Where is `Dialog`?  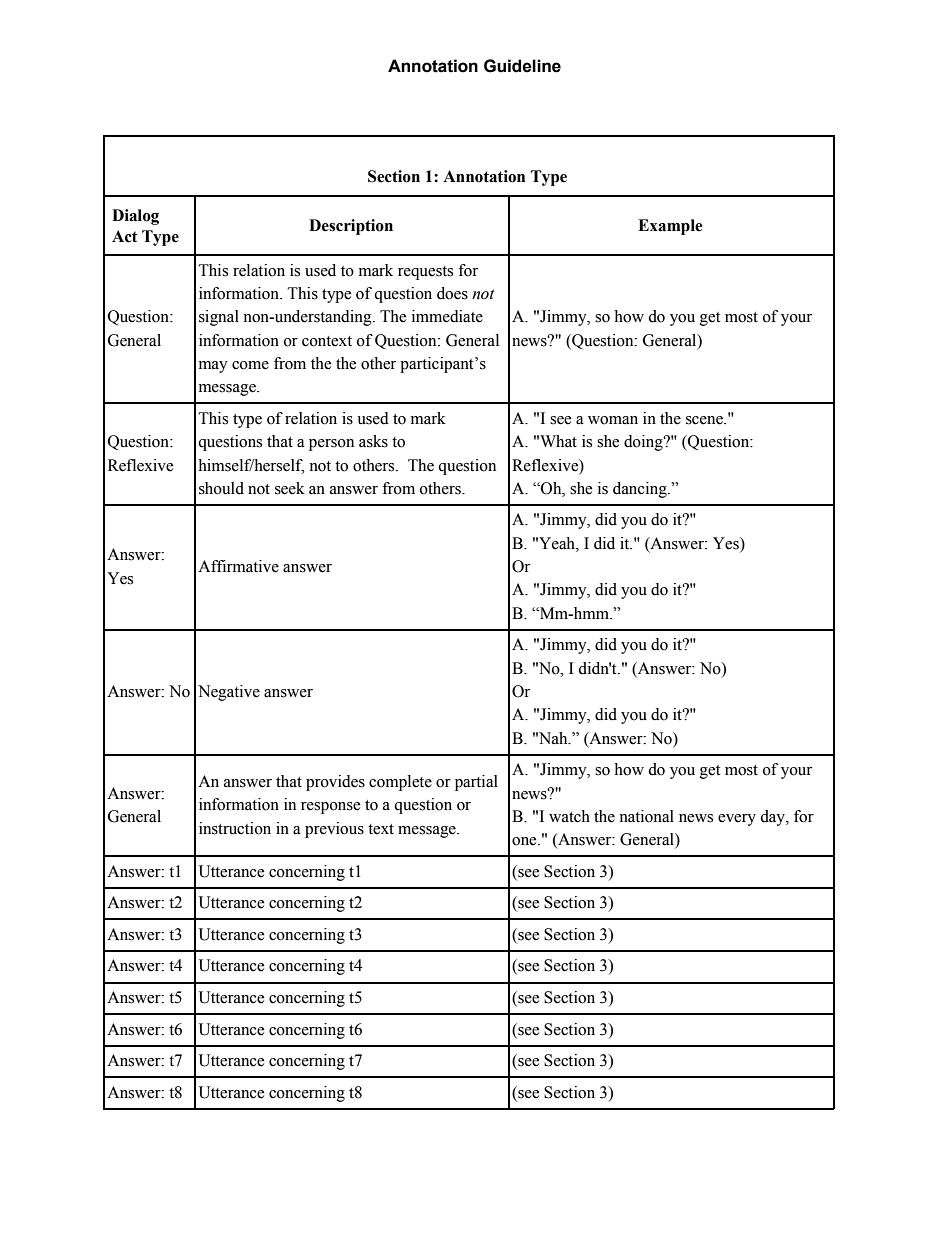 Dialog is located at coordinates (135, 217).
